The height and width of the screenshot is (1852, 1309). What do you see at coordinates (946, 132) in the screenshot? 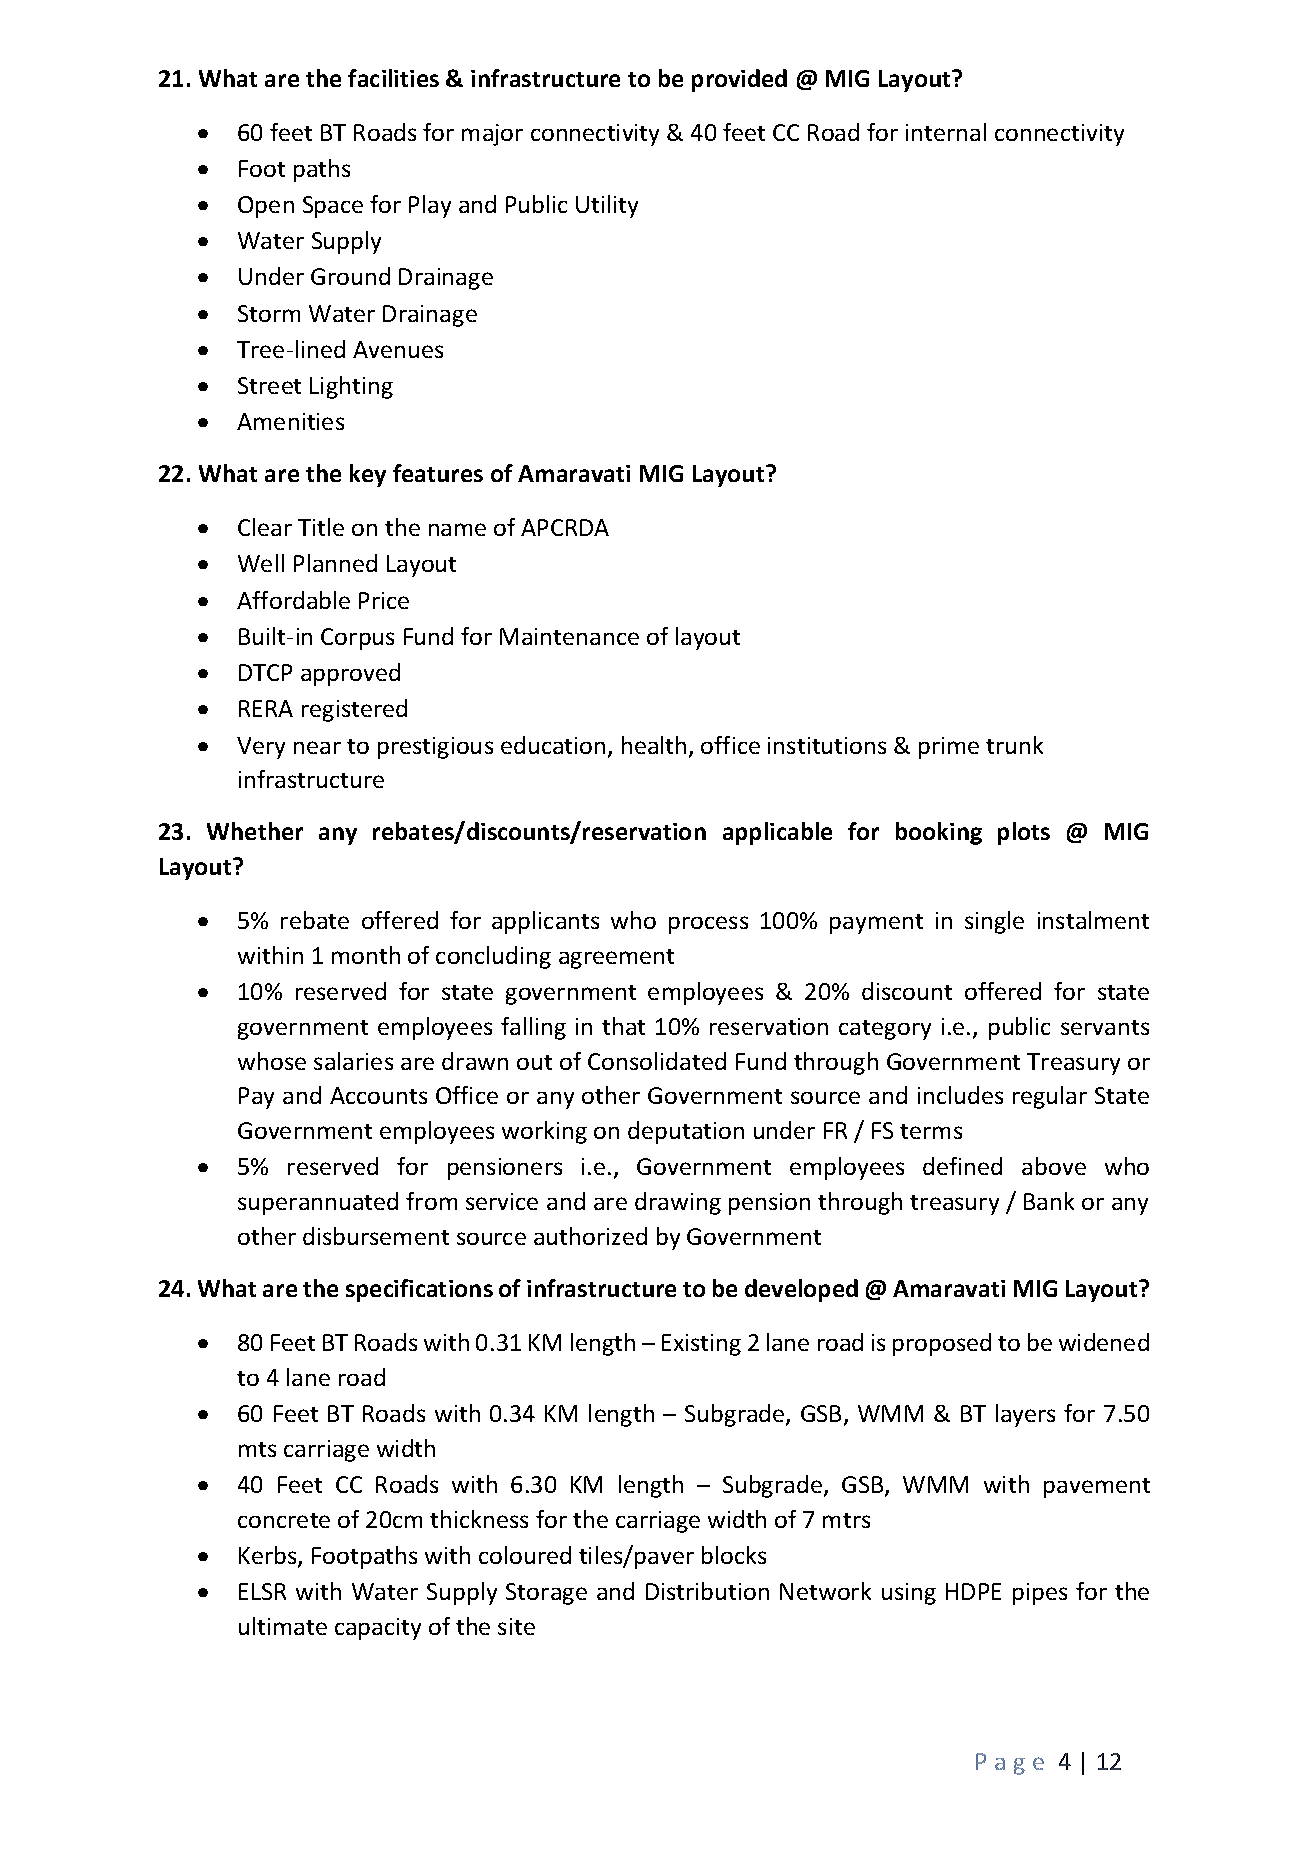
I see `internal` at bounding box center [946, 132].
